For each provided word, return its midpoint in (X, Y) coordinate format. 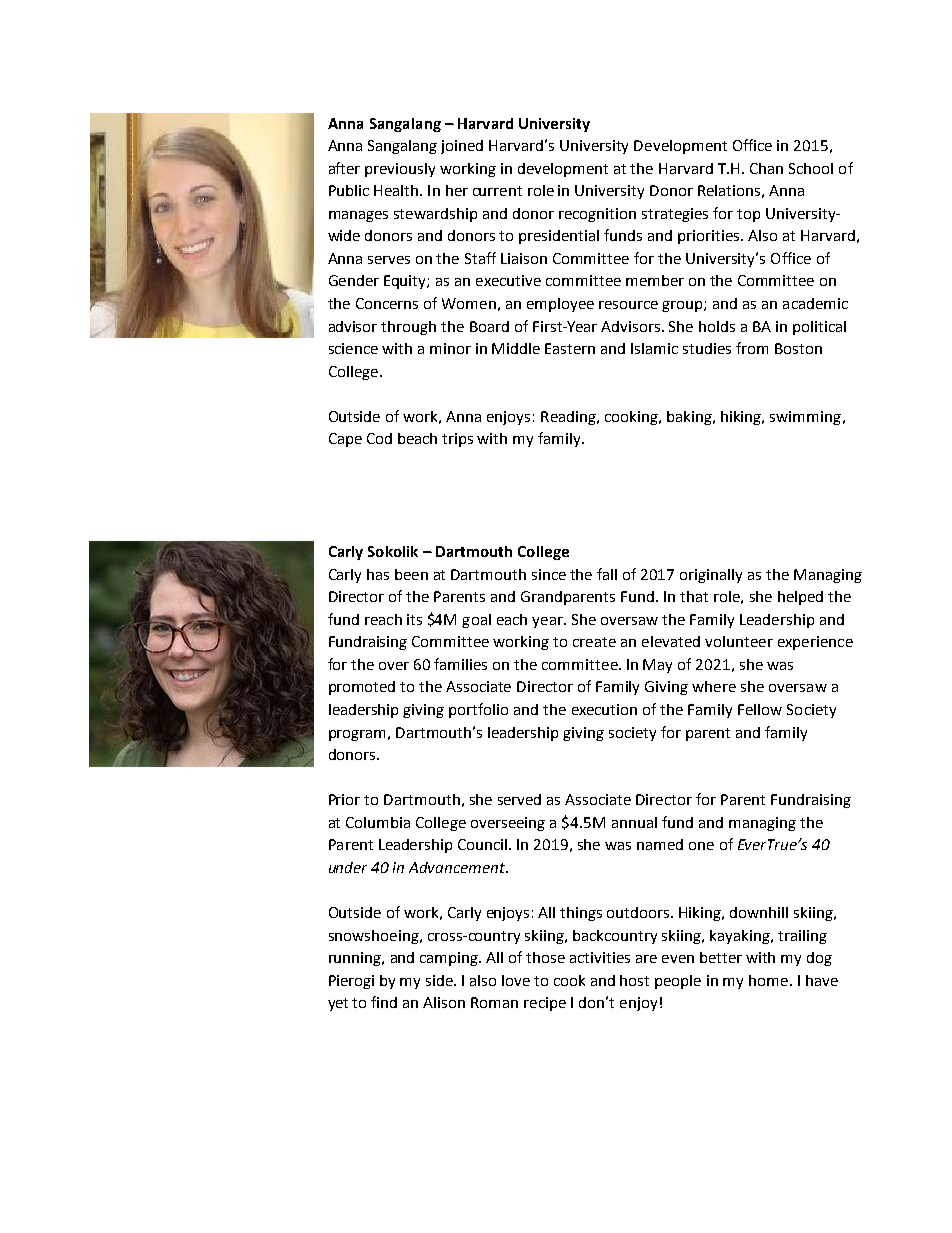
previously (400, 170)
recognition (597, 215)
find (384, 1002)
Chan (766, 168)
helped (800, 598)
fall (607, 574)
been (411, 574)
